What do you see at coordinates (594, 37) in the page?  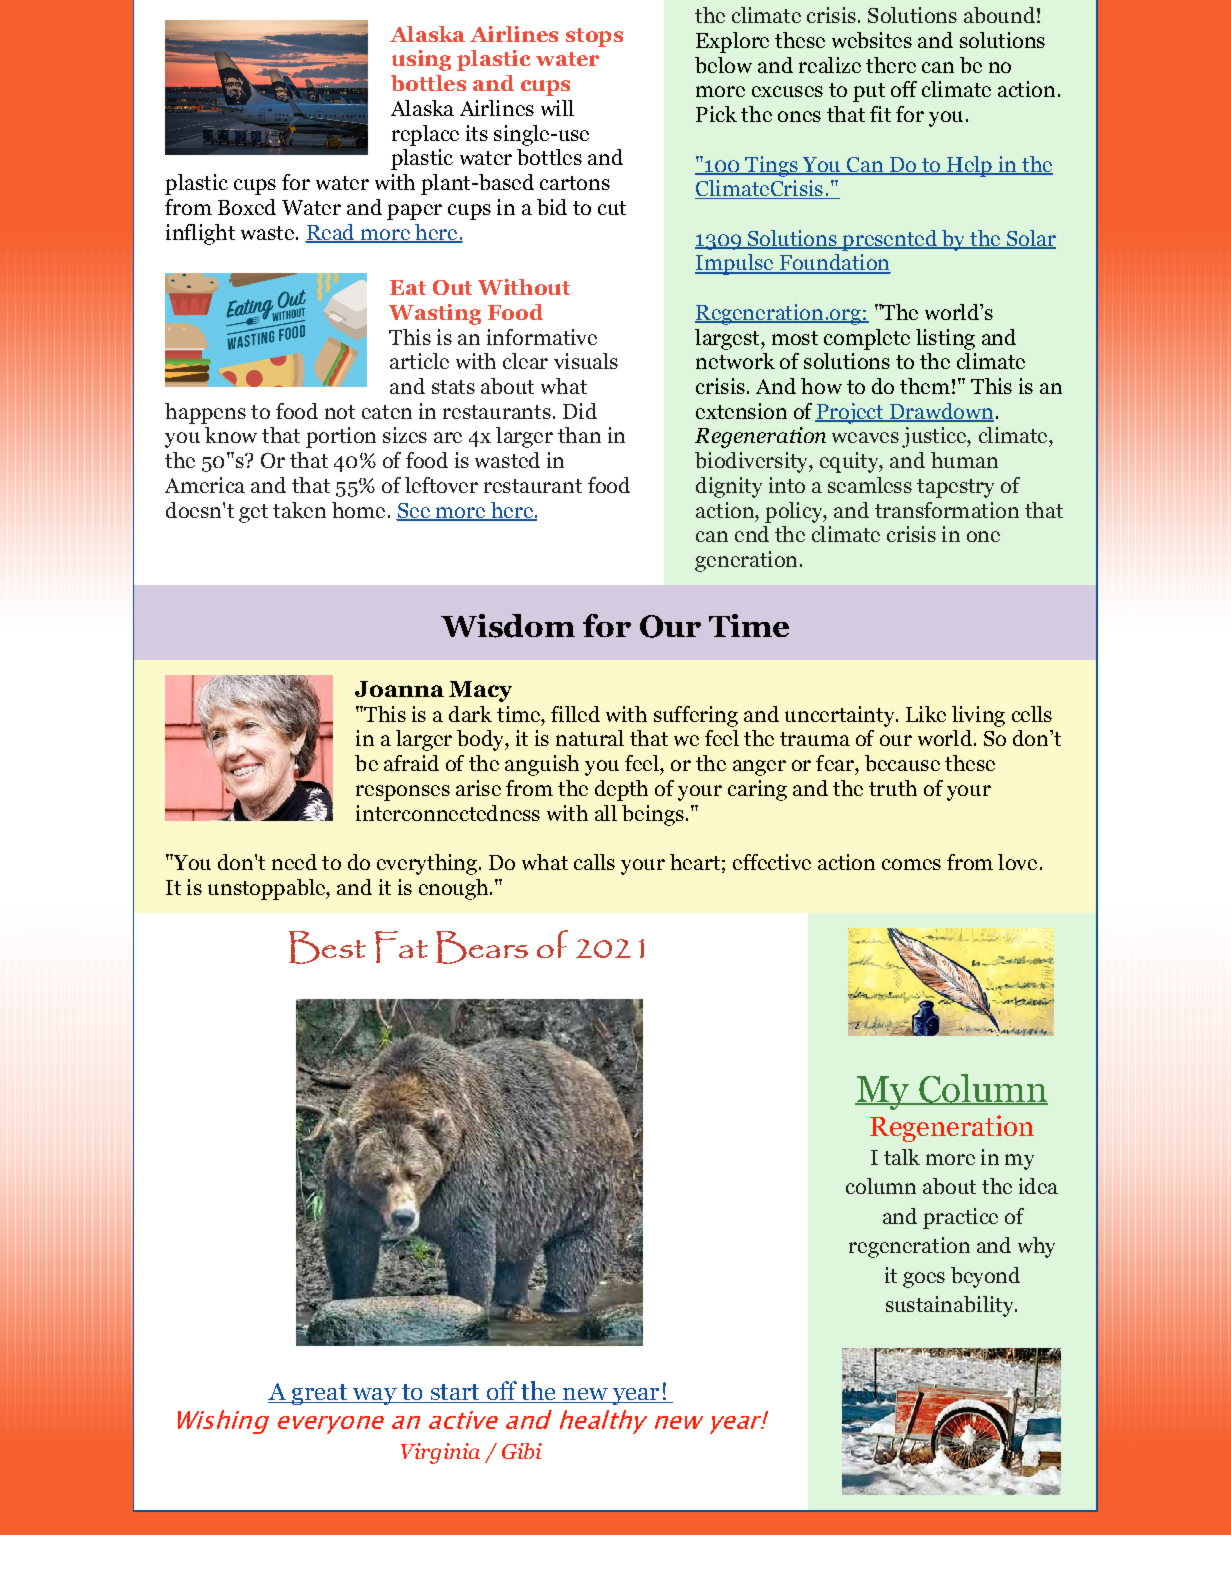 I see `stops` at bounding box center [594, 37].
